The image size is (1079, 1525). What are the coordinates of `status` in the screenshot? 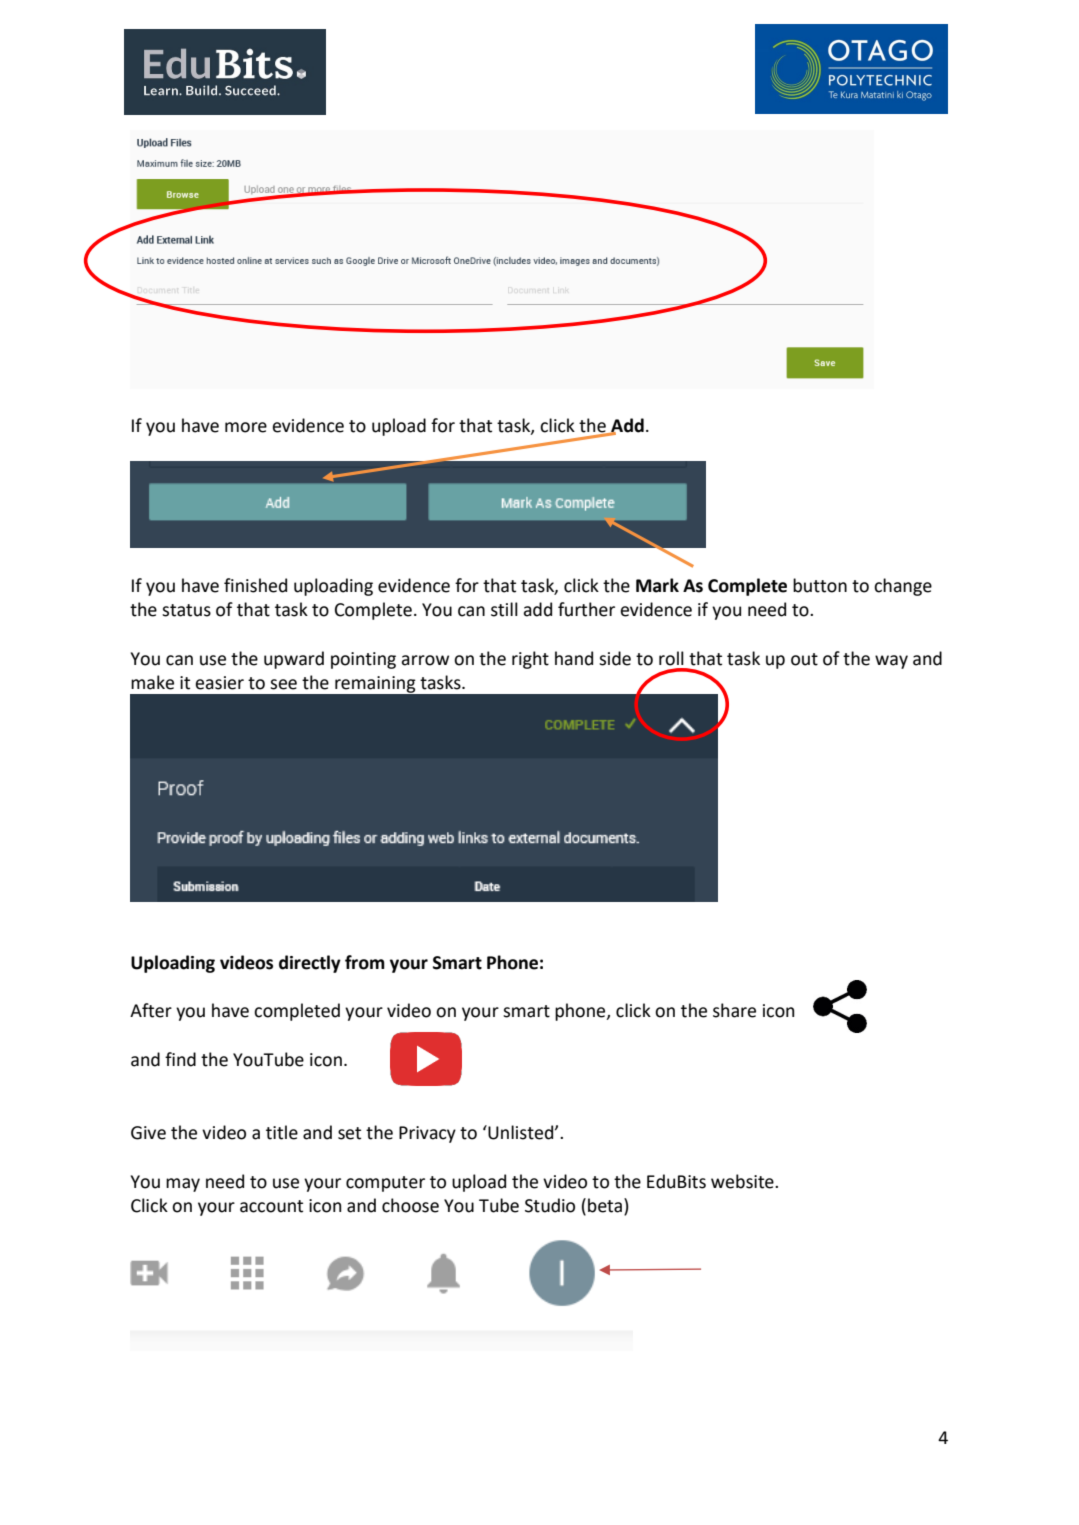 It's located at (186, 610).
